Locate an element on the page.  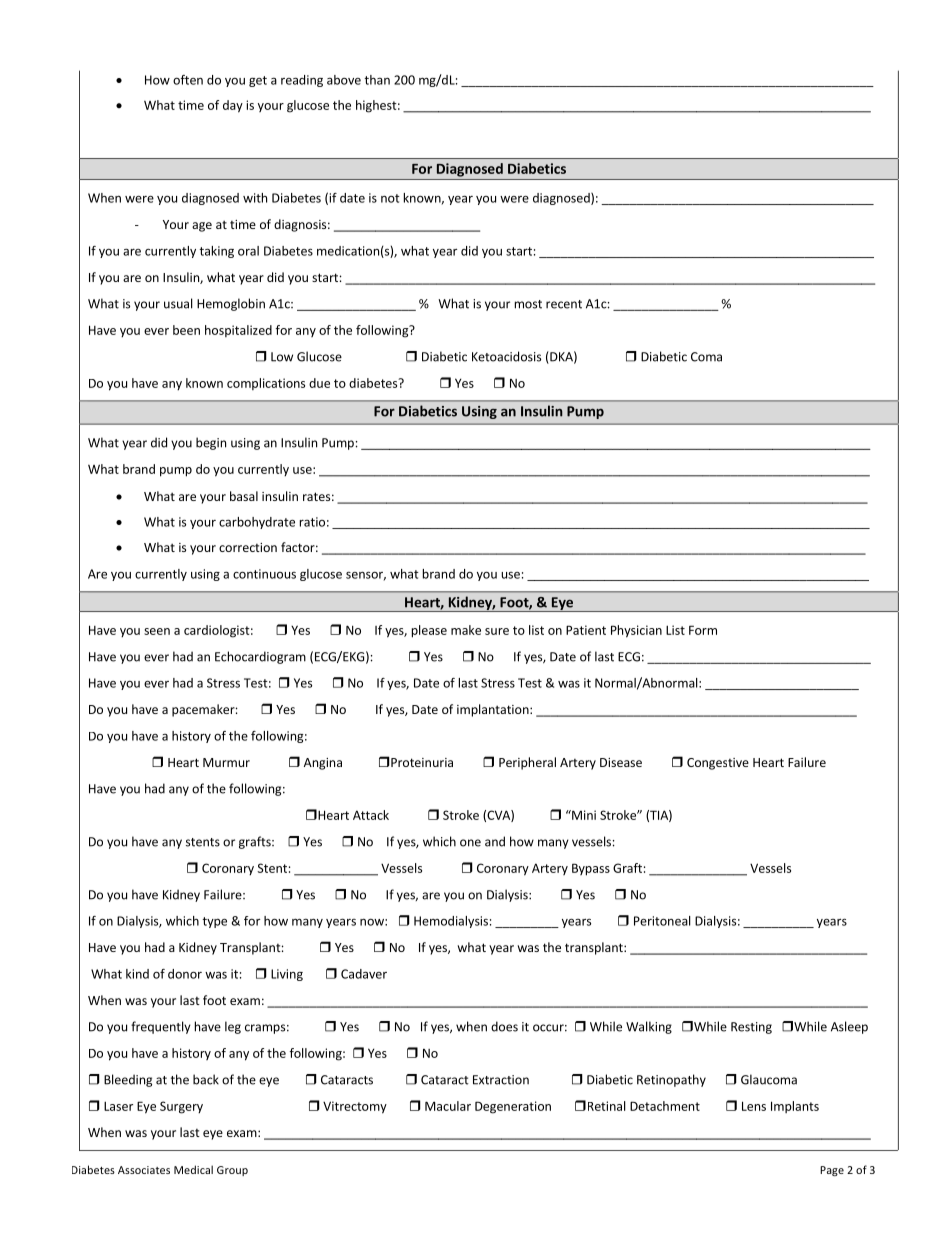
than is located at coordinates (377, 80).
